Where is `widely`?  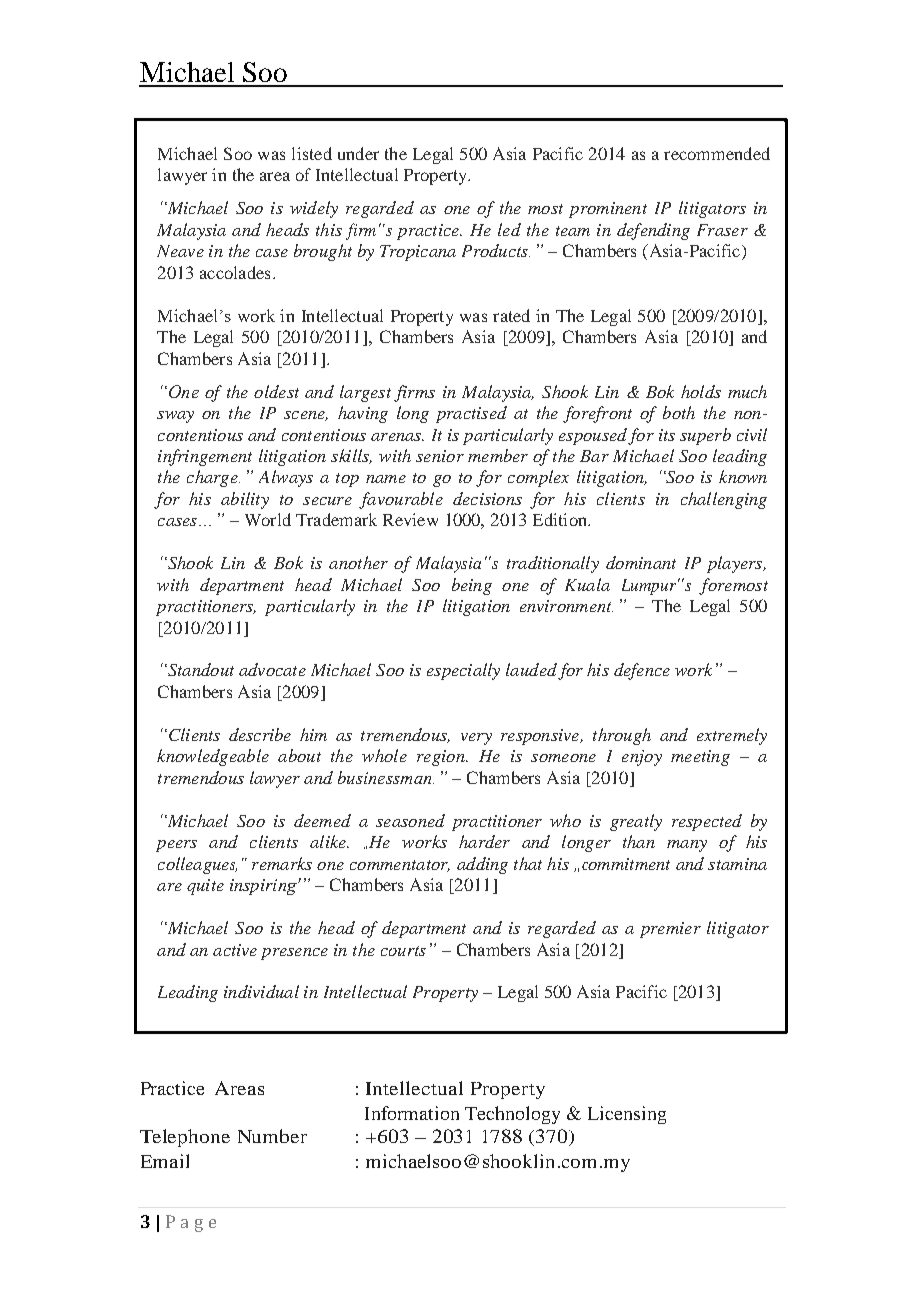
widely is located at coordinates (314, 209).
